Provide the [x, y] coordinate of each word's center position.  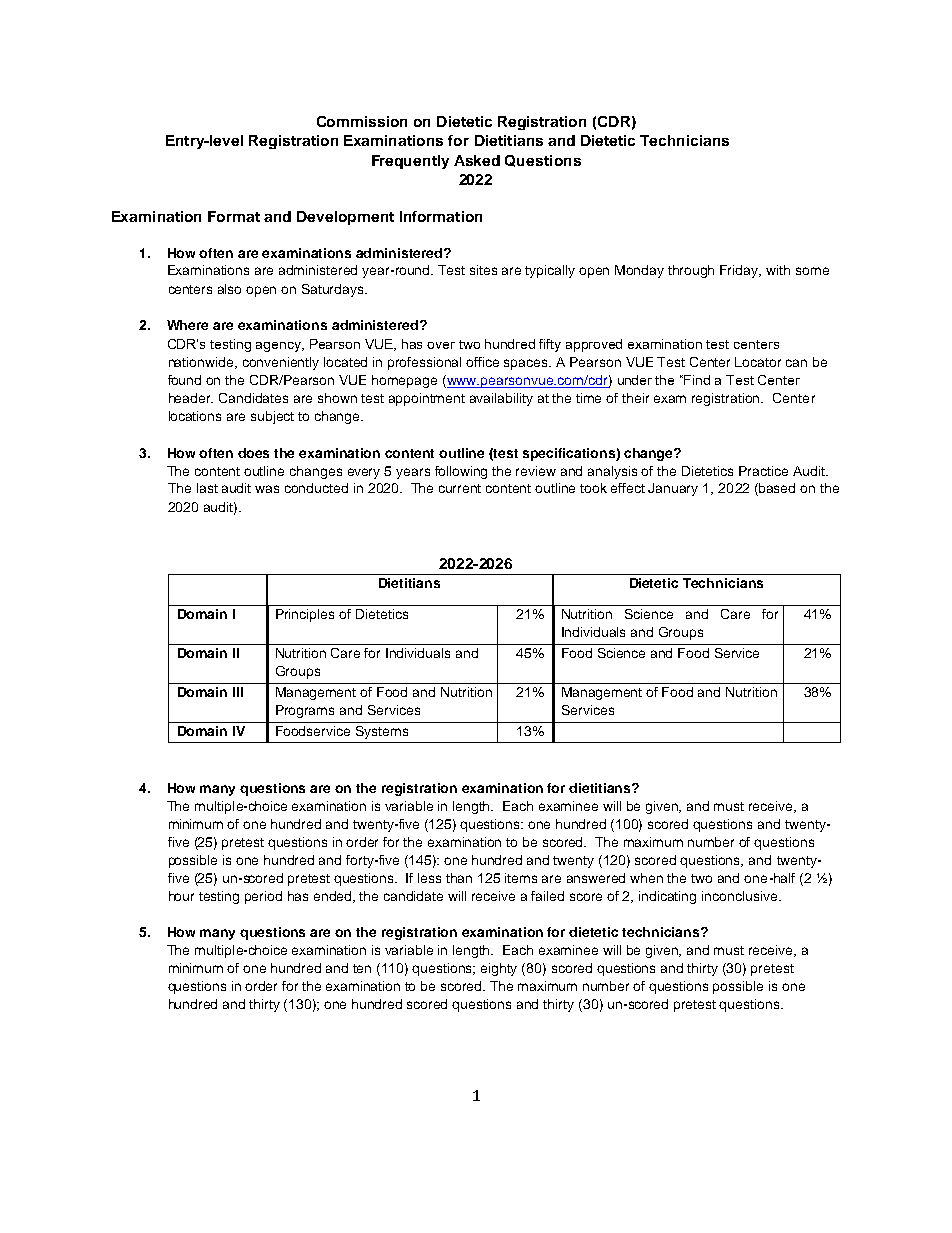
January [673, 489]
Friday [740, 271]
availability [501, 399]
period [263, 897]
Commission [362, 121]
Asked [477, 160]
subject [272, 417]
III [238, 692]
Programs [305, 711]
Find [697, 380]
